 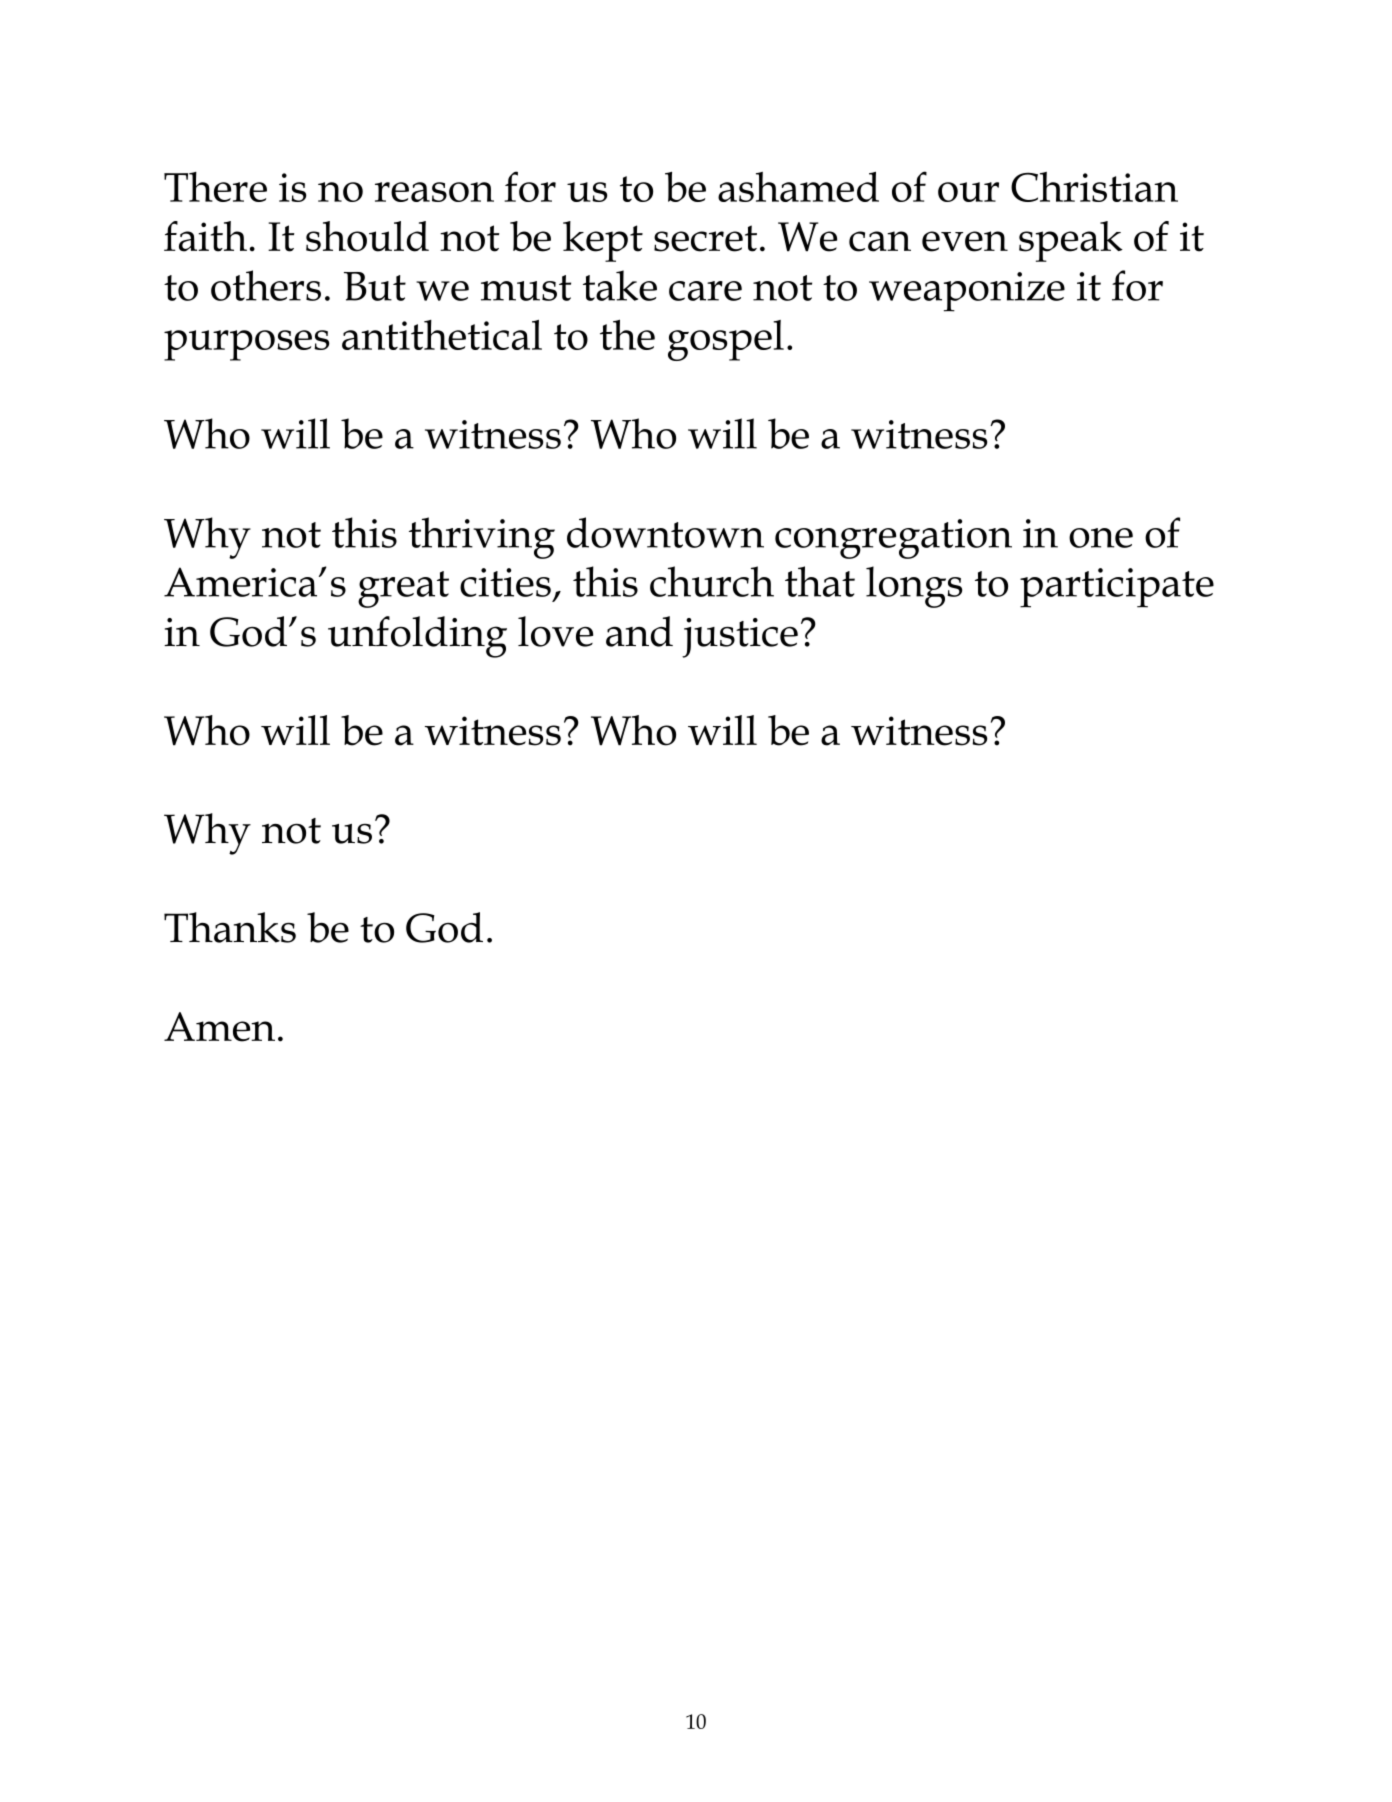 I want to click on should, so click(x=367, y=236).
